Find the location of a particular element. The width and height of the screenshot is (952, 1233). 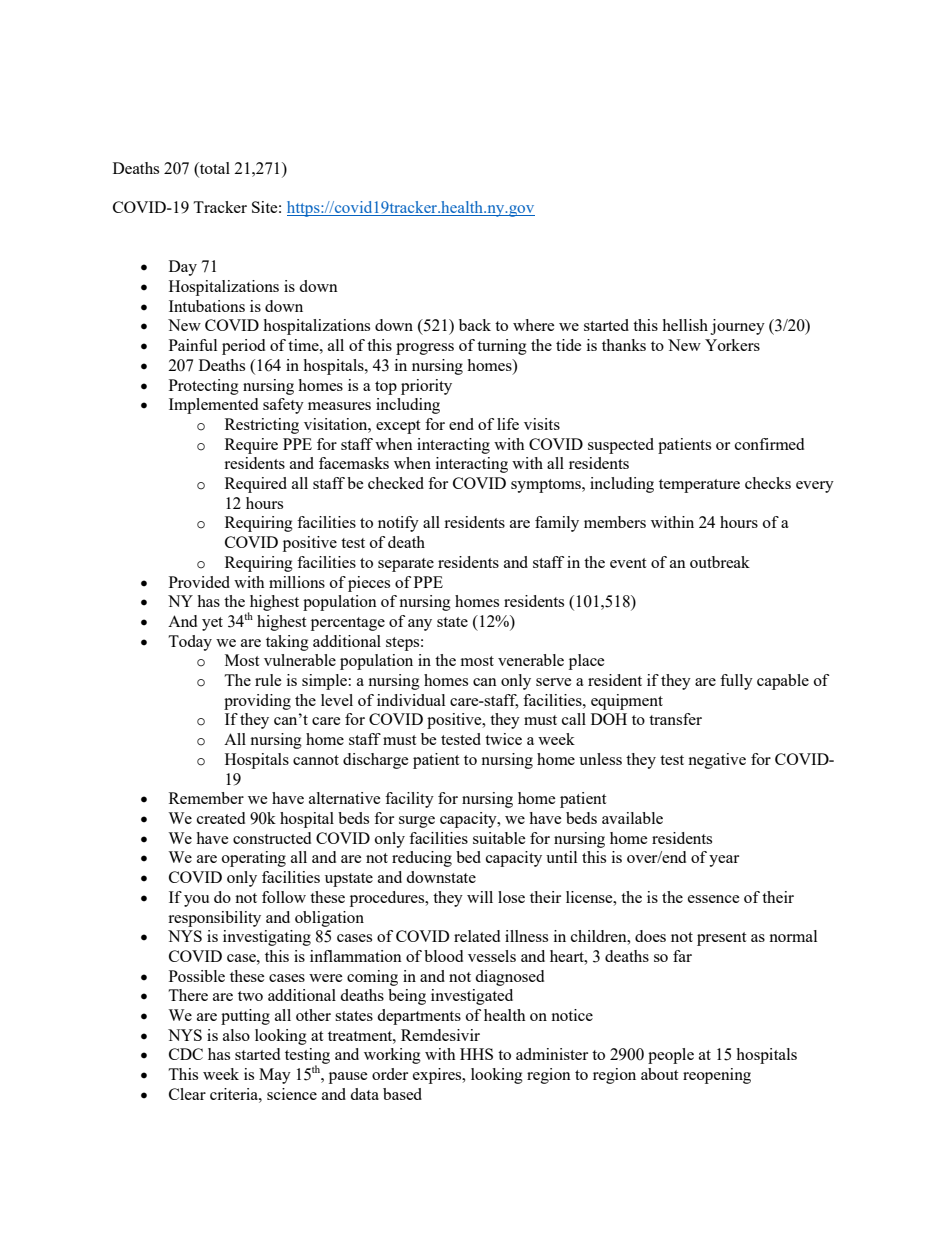

checks is located at coordinates (768, 483).
